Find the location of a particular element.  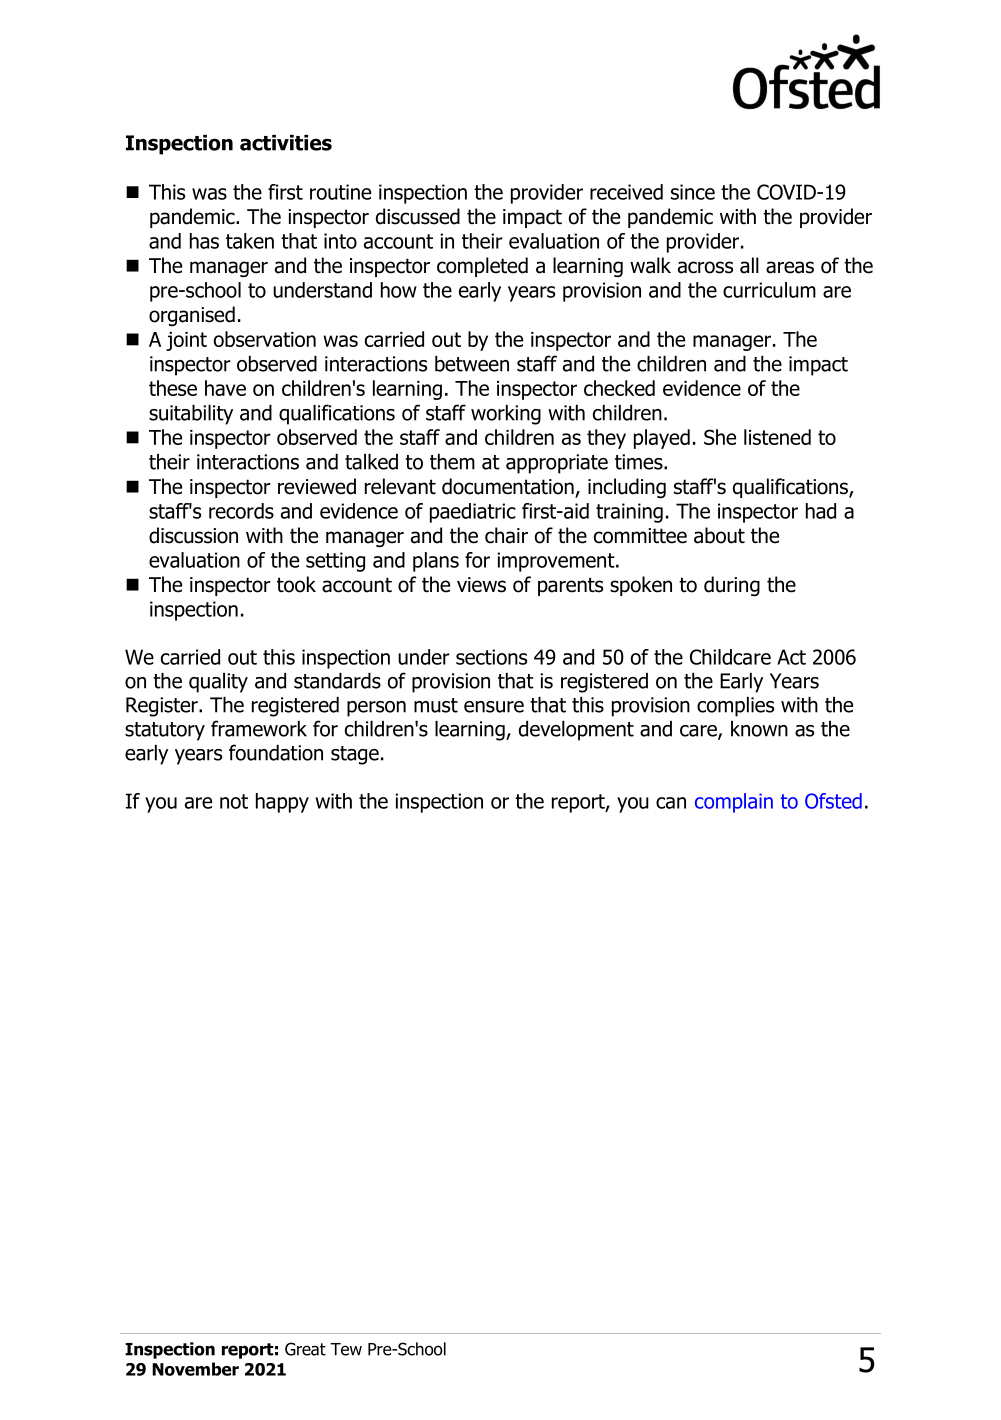

complain is located at coordinates (734, 803).
